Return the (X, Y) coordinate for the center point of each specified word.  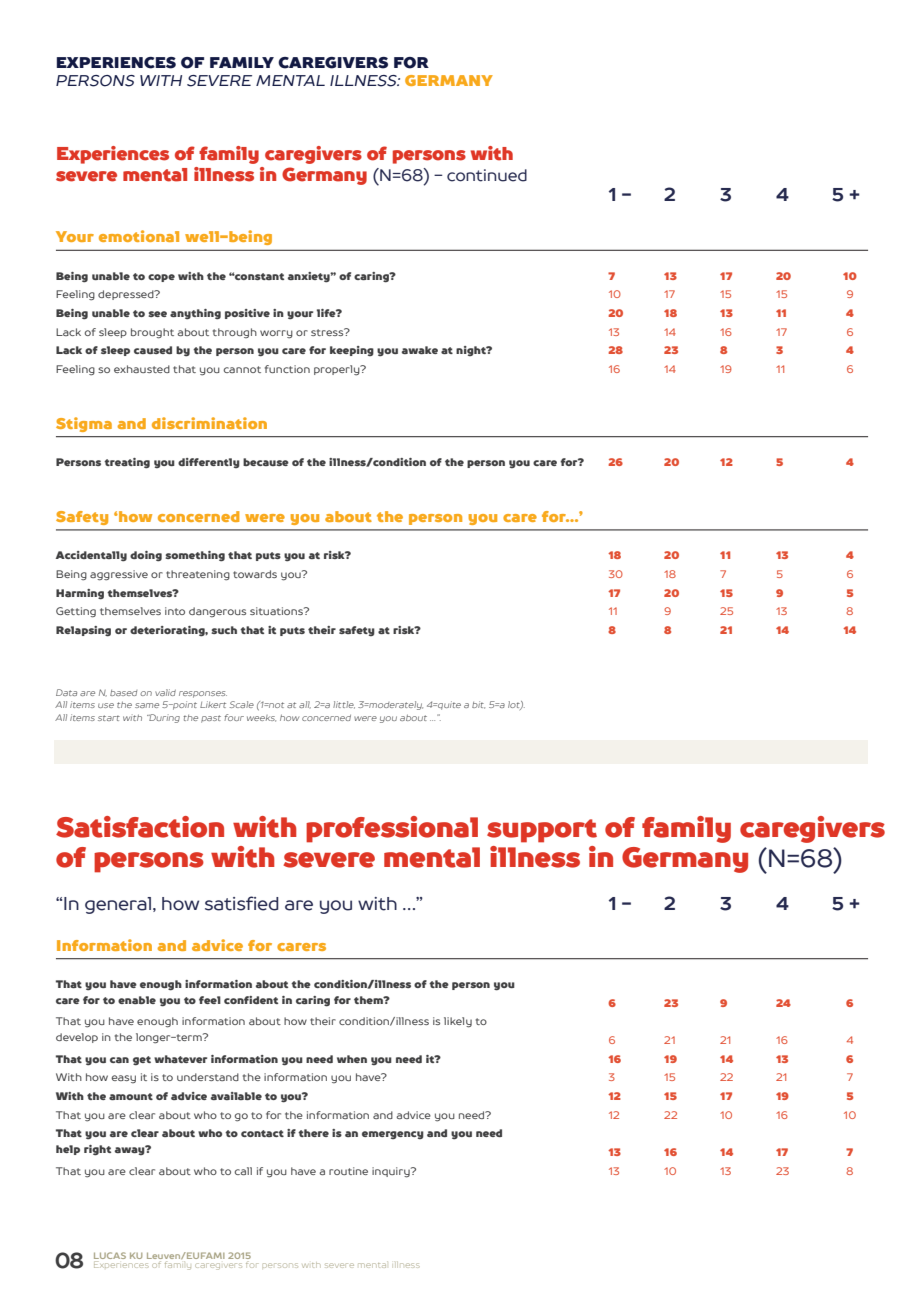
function (287, 369)
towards (255, 574)
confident (251, 1000)
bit (478, 705)
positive (247, 314)
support (542, 831)
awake (420, 350)
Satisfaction (140, 827)
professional (392, 829)
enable (137, 1000)
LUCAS (110, 1257)
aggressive (119, 575)
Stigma (84, 424)
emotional (139, 236)
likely (458, 1022)
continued (487, 175)
